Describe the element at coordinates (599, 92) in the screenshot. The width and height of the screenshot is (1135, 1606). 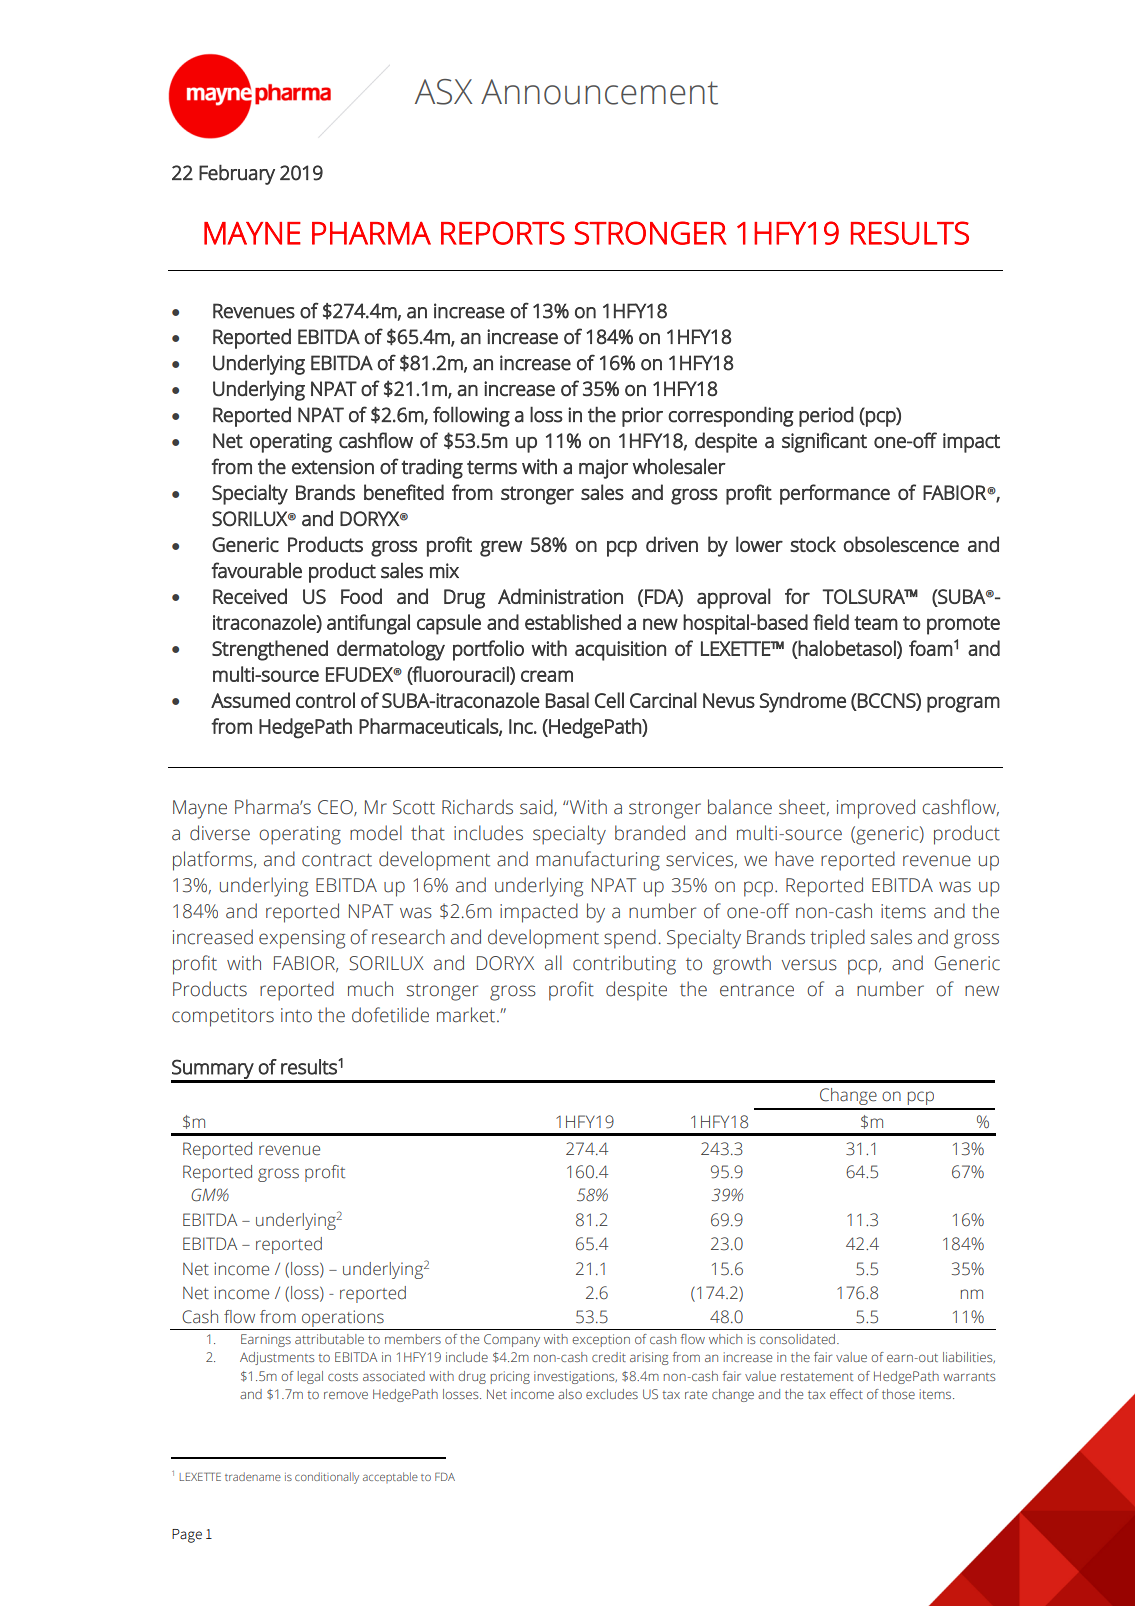
I see `Announcement` at that location.
